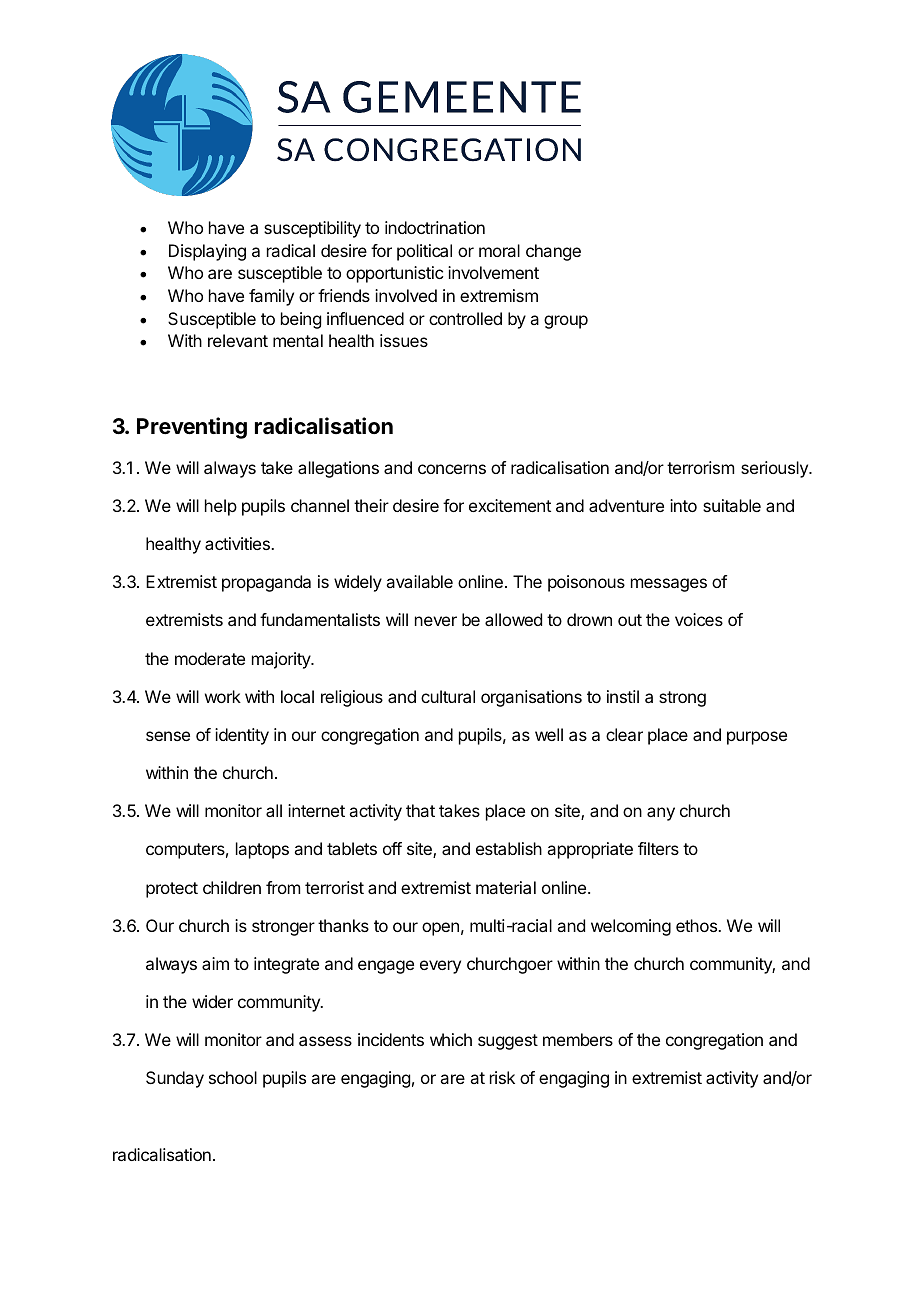 This screenshot has width=924, height=1308. What do you see at coordinates (757, 738) in the screenshot?
I see `purpose` at bounding box center [757, 738].
